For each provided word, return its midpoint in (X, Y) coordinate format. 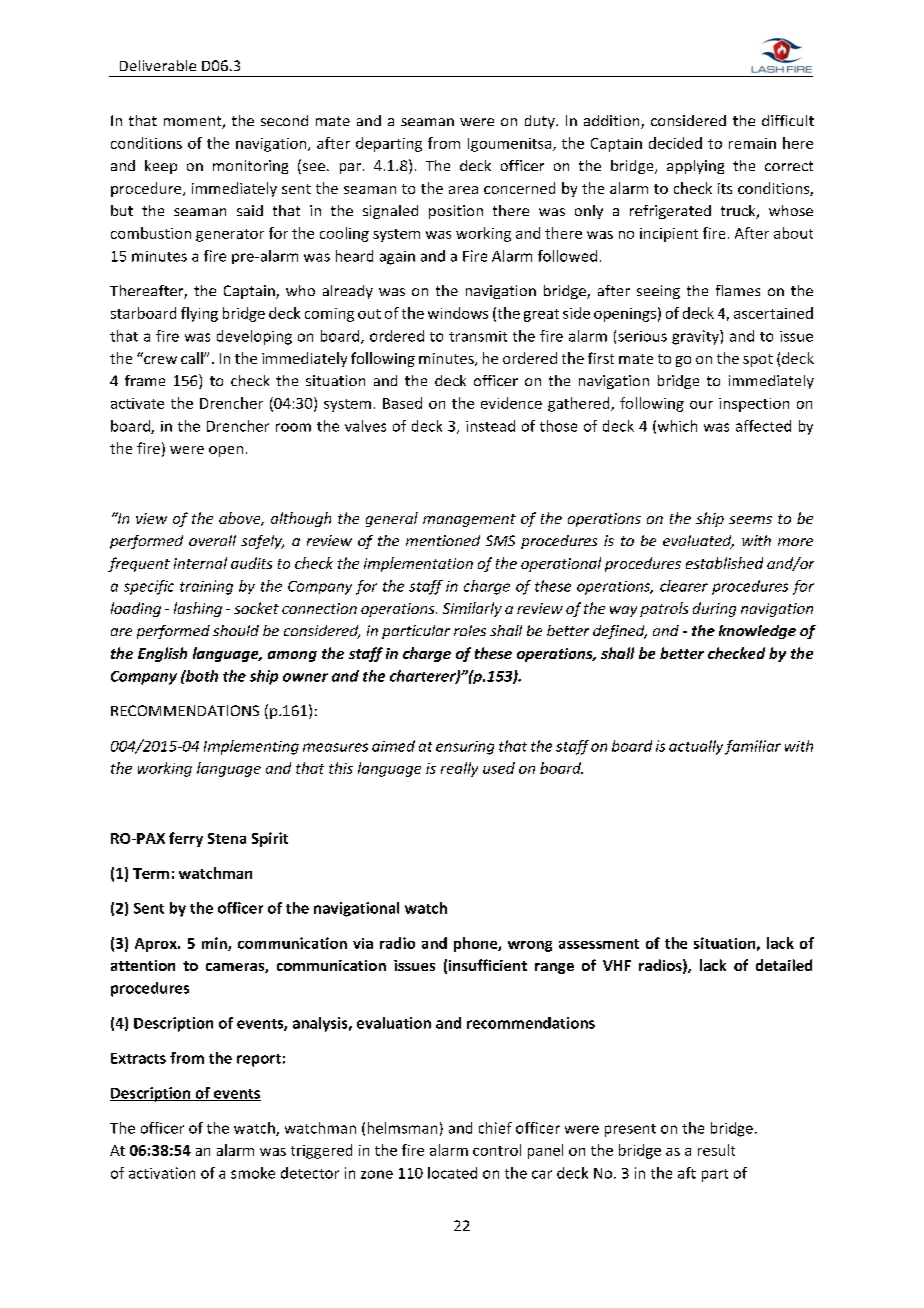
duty (541, 122)
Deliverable (158, 65)
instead (490, 426)
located (452, 1173)
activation (162, 1173)
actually (696, 747)
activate (137, 403)
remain (752, 143)
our (701, 405)
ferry (186, 839)
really (459, 769)
